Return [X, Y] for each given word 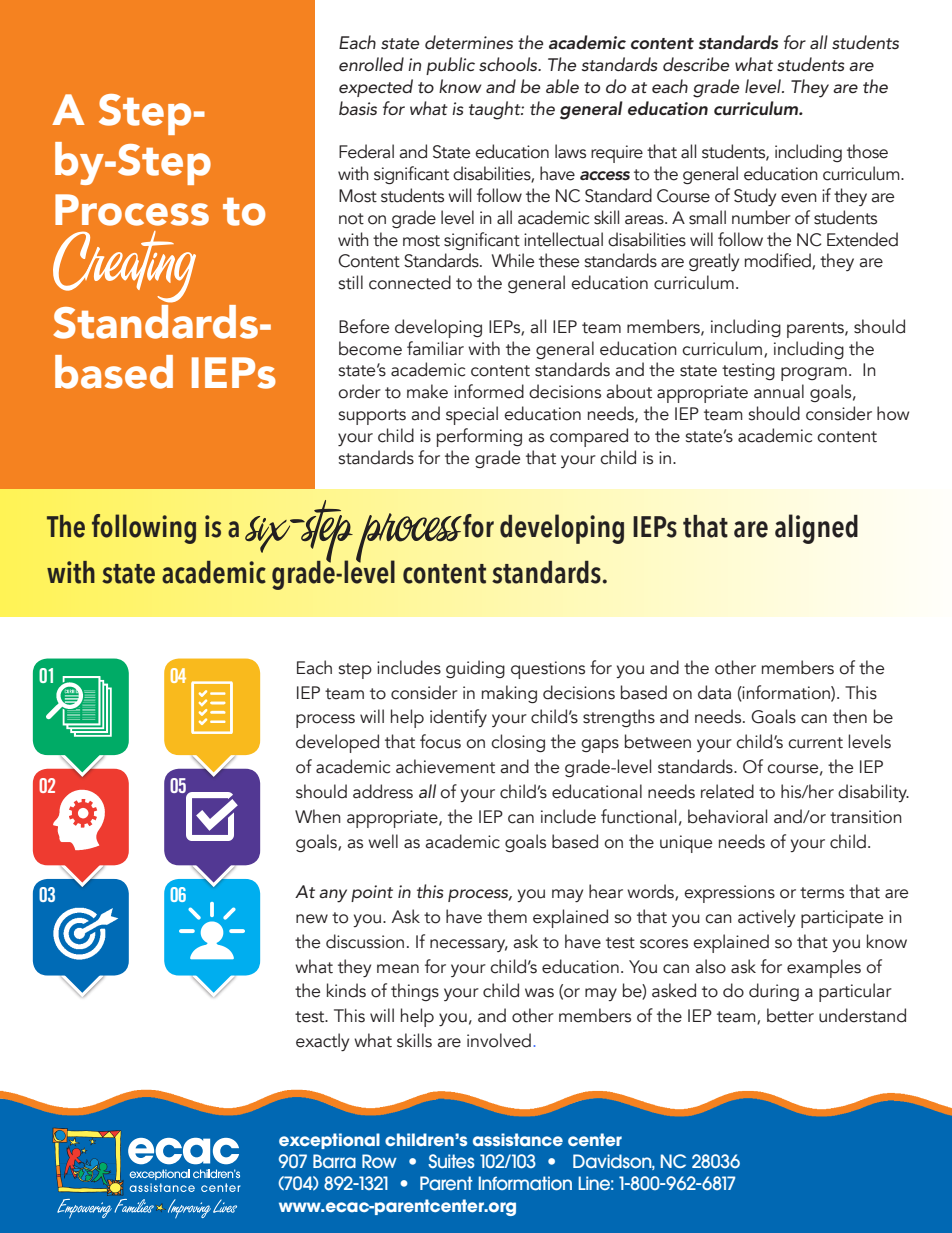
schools [509, 64]
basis [358, 108]
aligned [816, 529]
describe [696, 64]
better [790, 1015]
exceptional [329, 1141]
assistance [518, 1140]
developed [337, 743]
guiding [475, 669]
